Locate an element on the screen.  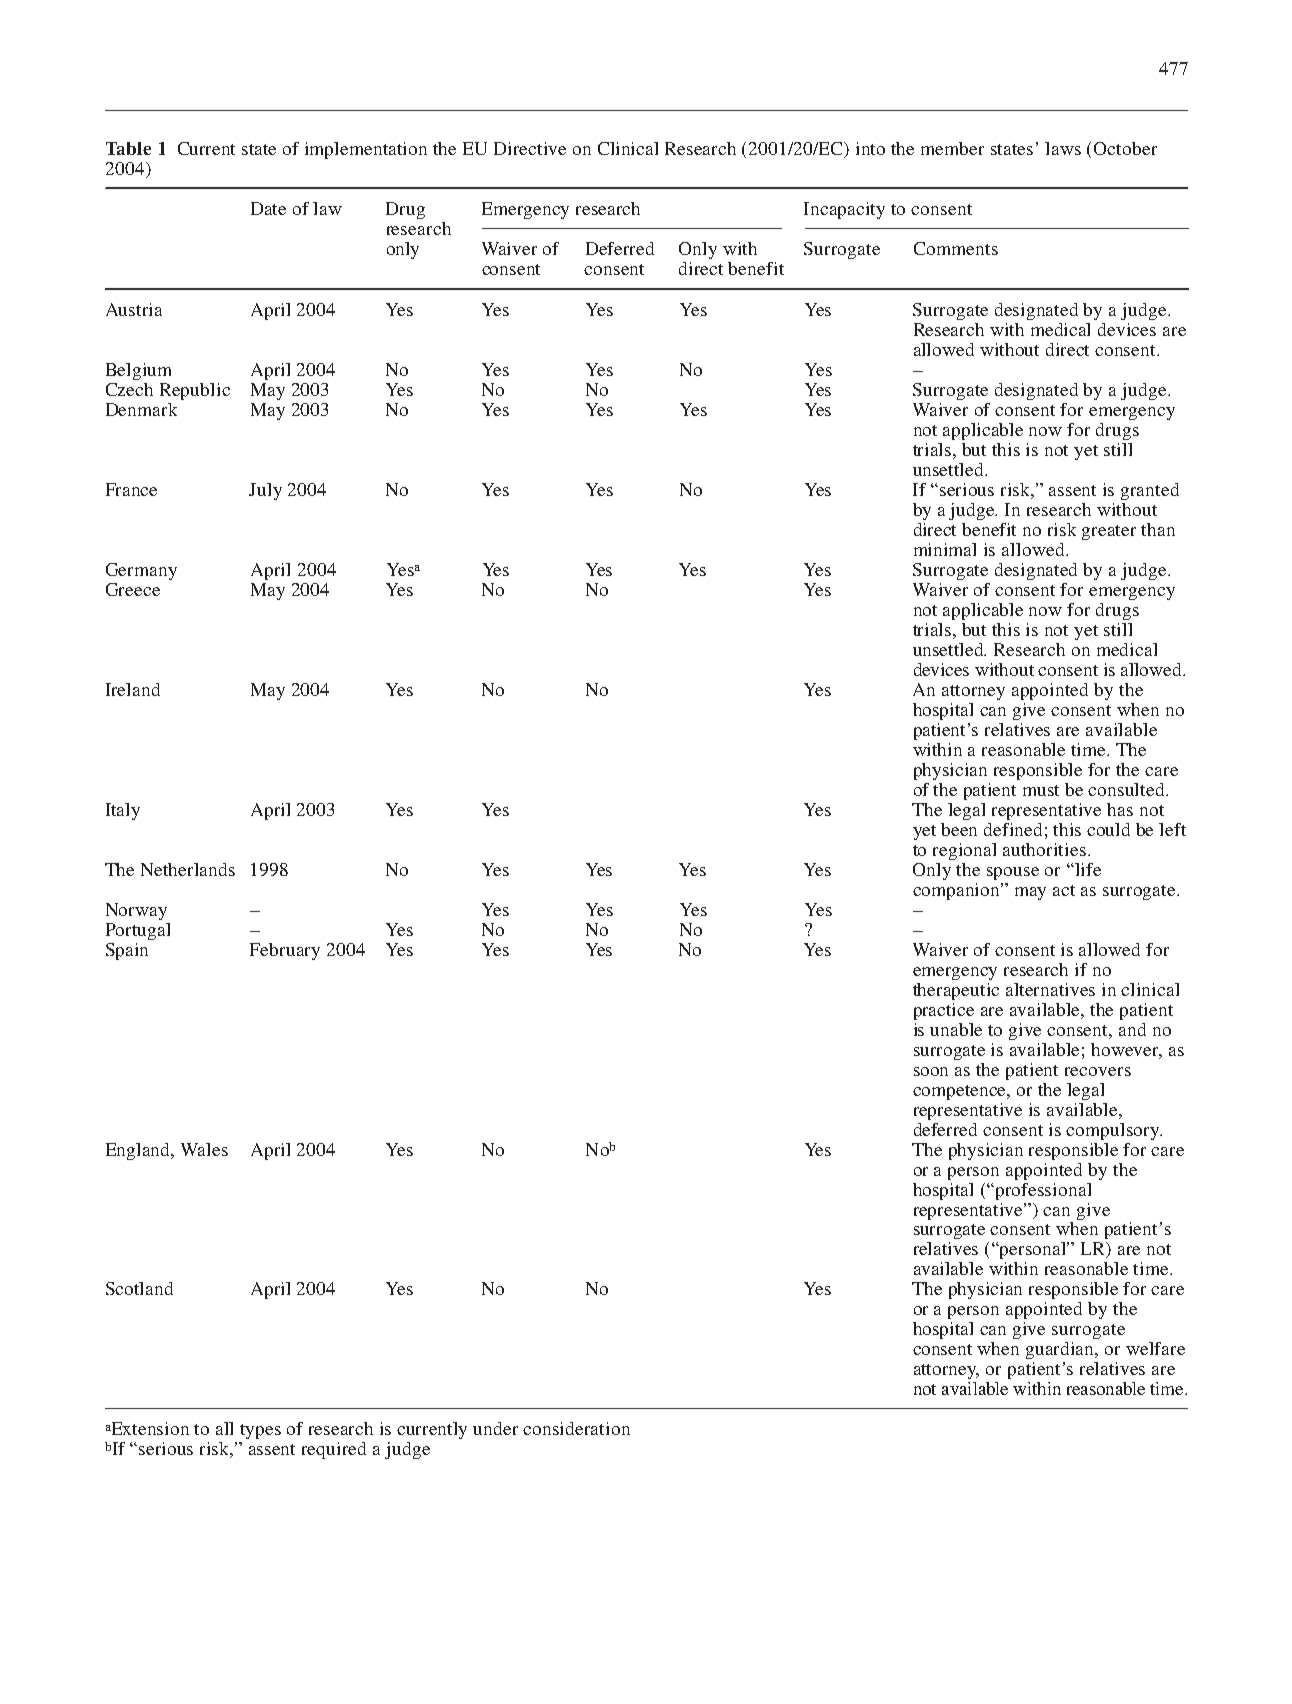
been is located at coordinates (959, 829).
